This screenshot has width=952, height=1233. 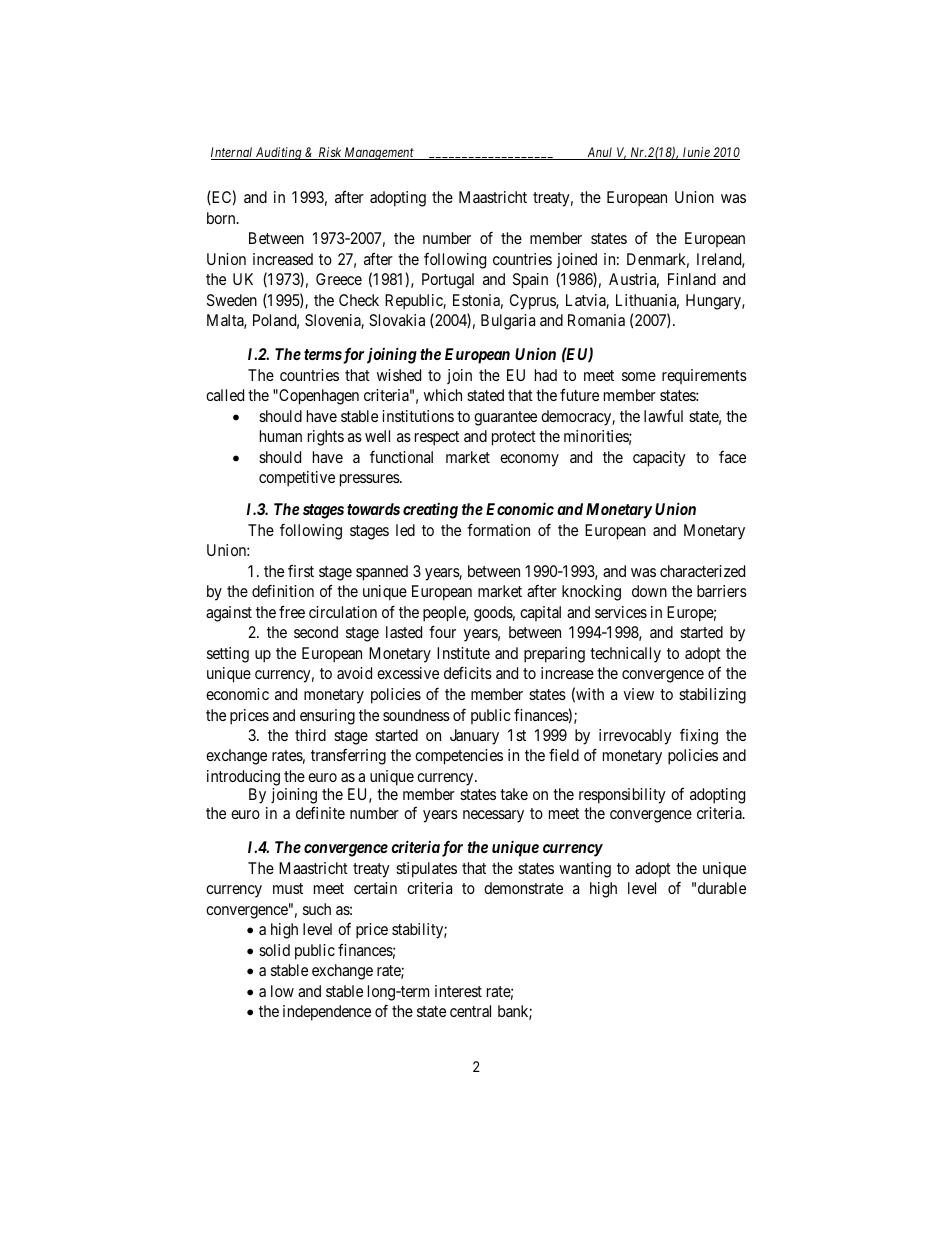 I want to click on Management, so click(x=379, y=153).
